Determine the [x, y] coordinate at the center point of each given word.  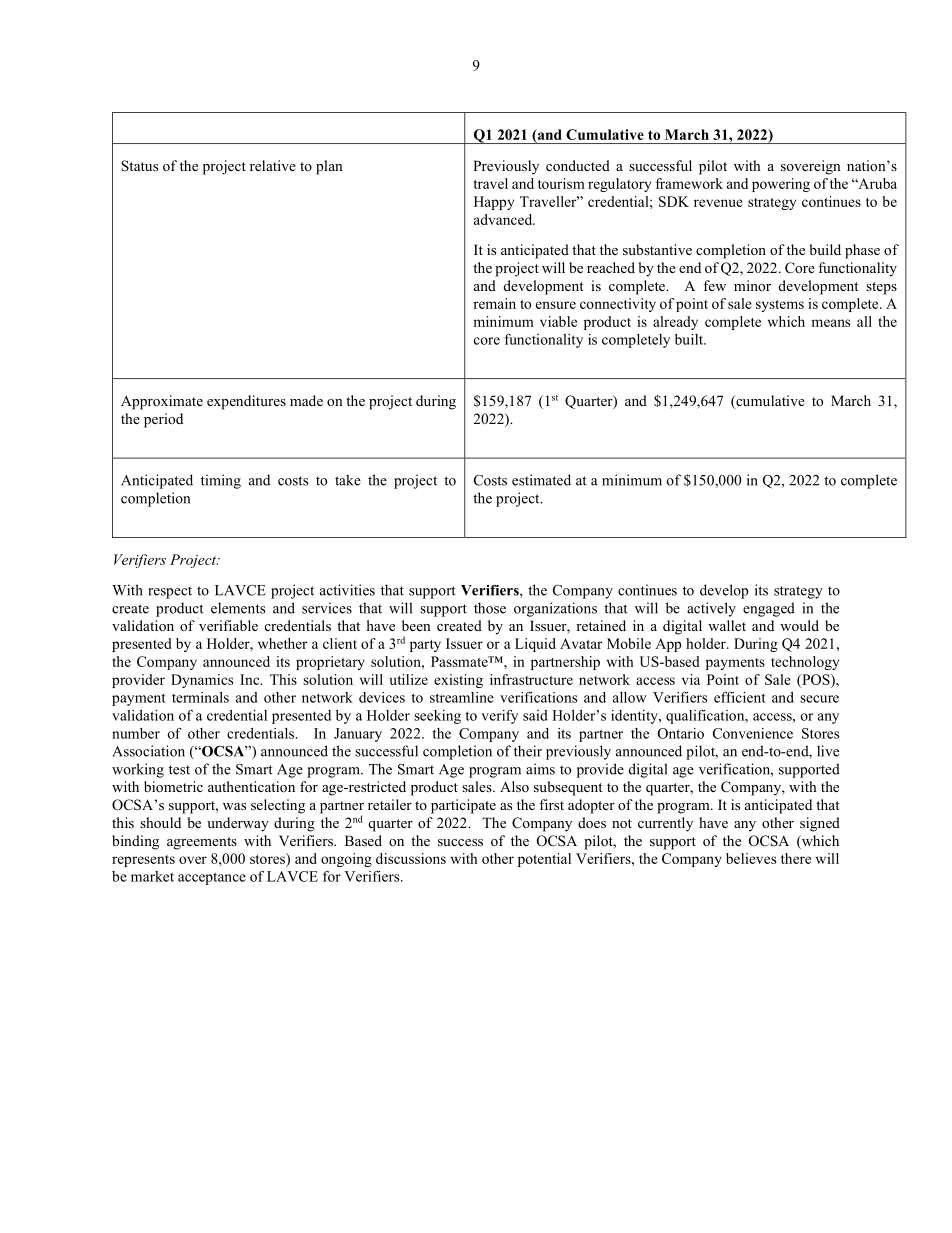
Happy [494, 203]
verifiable [228, 625]
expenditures [246, 402]
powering [781, 185]
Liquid [535, 645]
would [799, 625]
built [690, 339]
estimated [541, 480]
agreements [202, 843]
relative [273, 165]
